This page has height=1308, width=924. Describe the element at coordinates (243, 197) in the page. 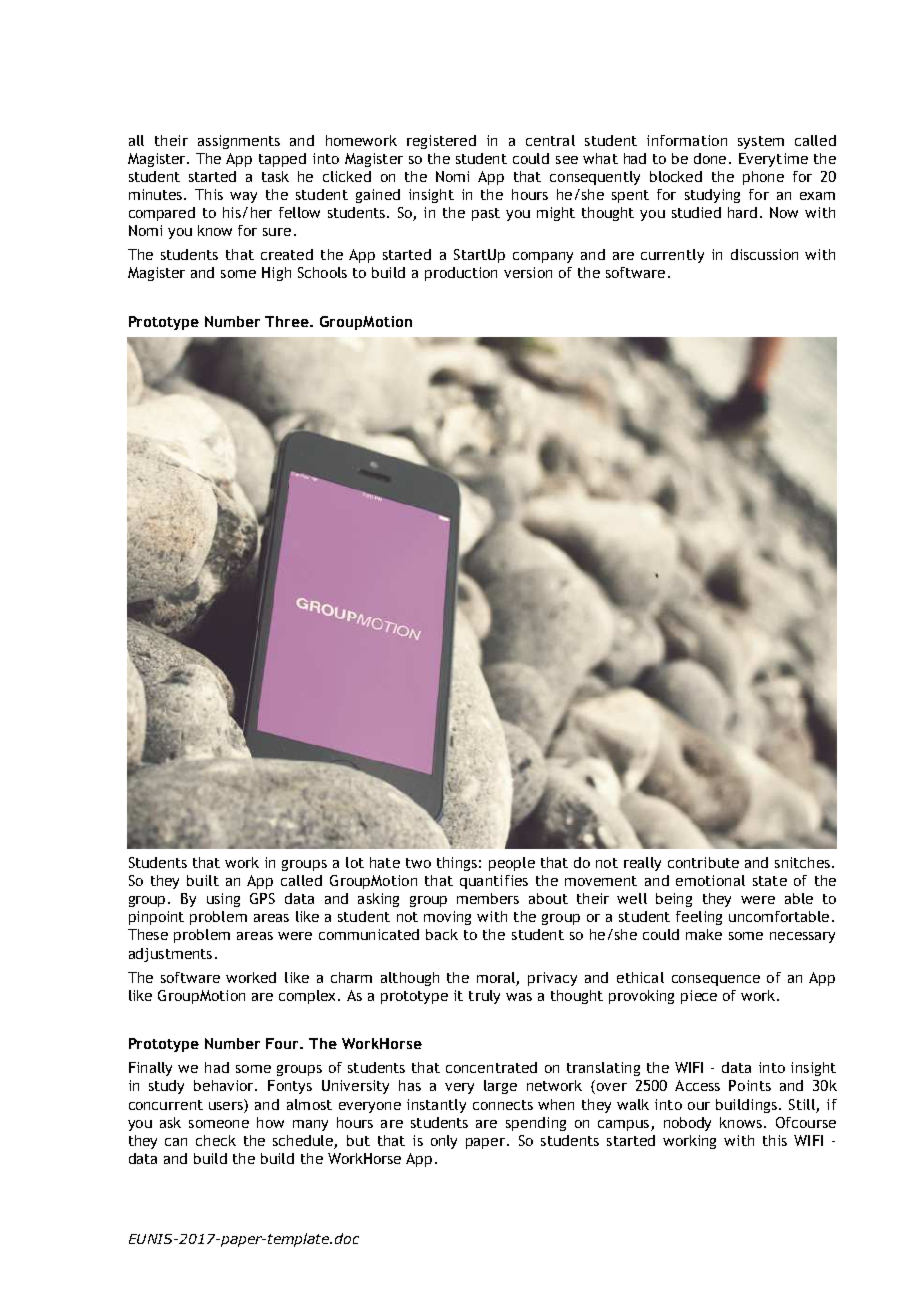

I see `way` at that location.
